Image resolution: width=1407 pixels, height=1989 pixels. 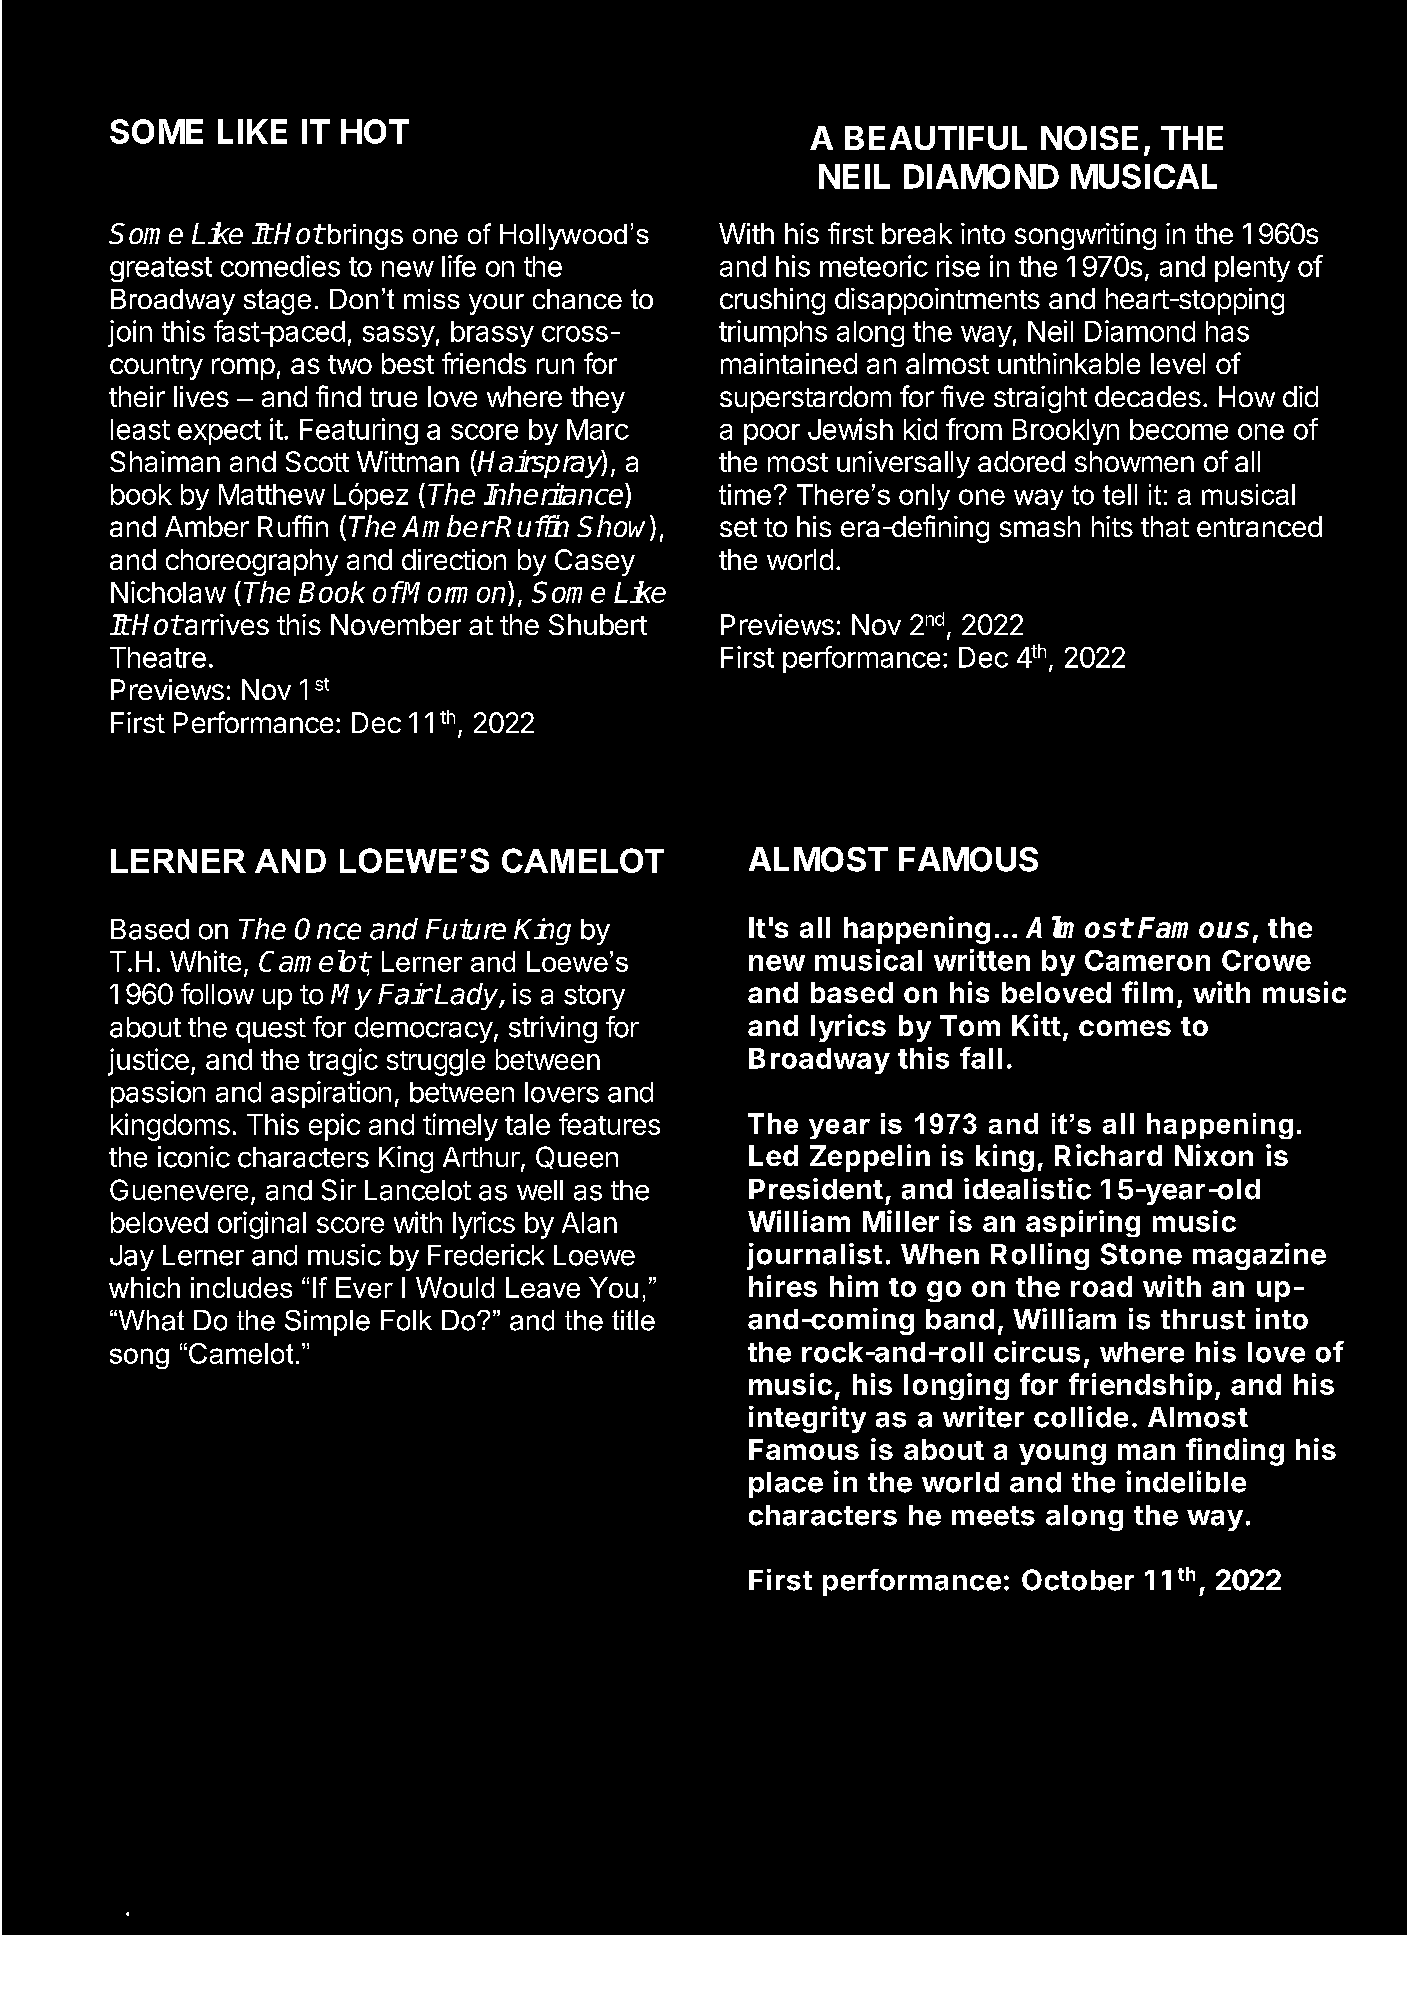 What do you see at coordinates (1089, 138) in the screenshot?
I see `NOISE` at bounding box center [1089, 138].
